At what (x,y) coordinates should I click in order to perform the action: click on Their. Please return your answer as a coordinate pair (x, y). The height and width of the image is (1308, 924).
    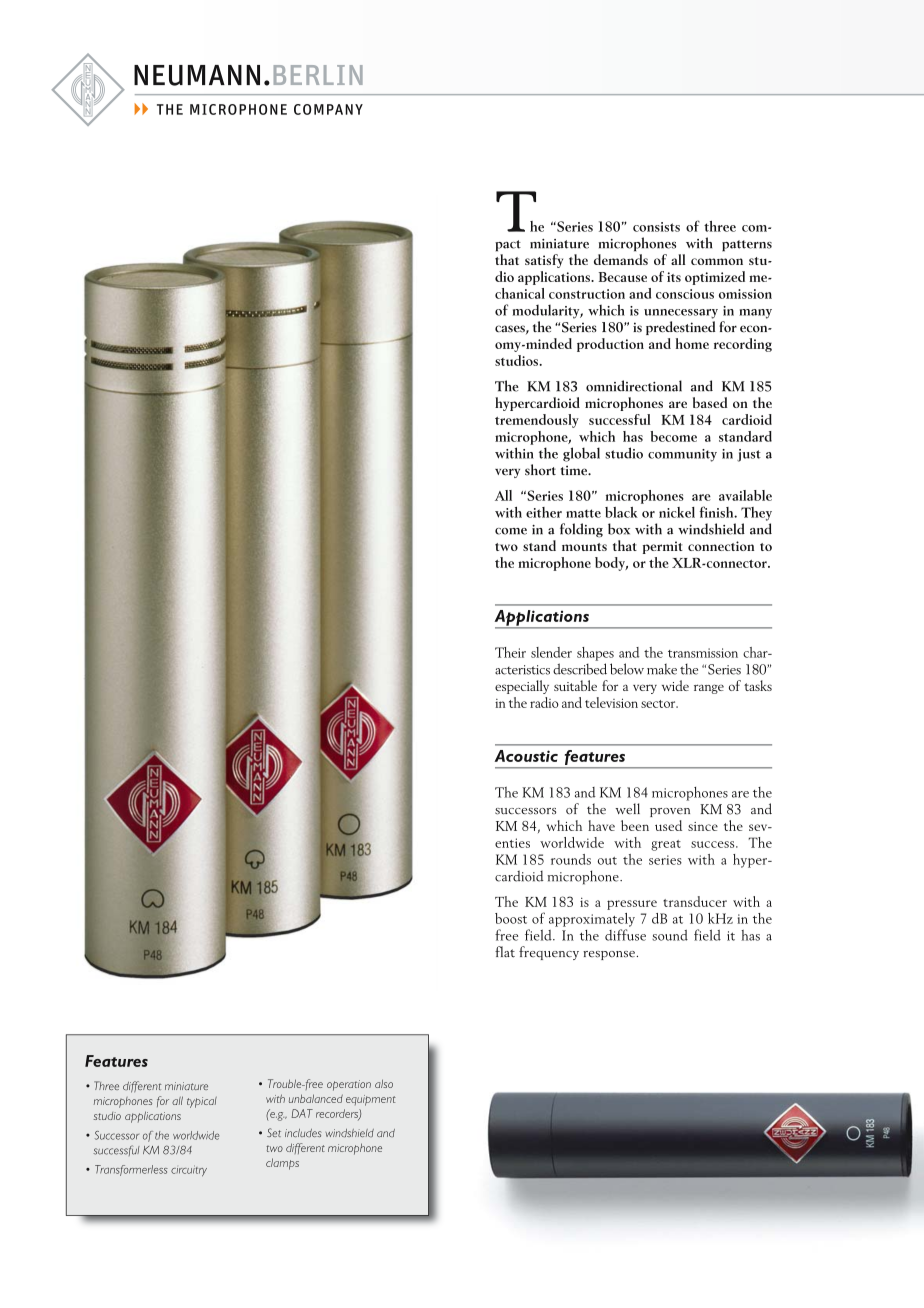
    Looking at the image, I should click on (510, 652).
